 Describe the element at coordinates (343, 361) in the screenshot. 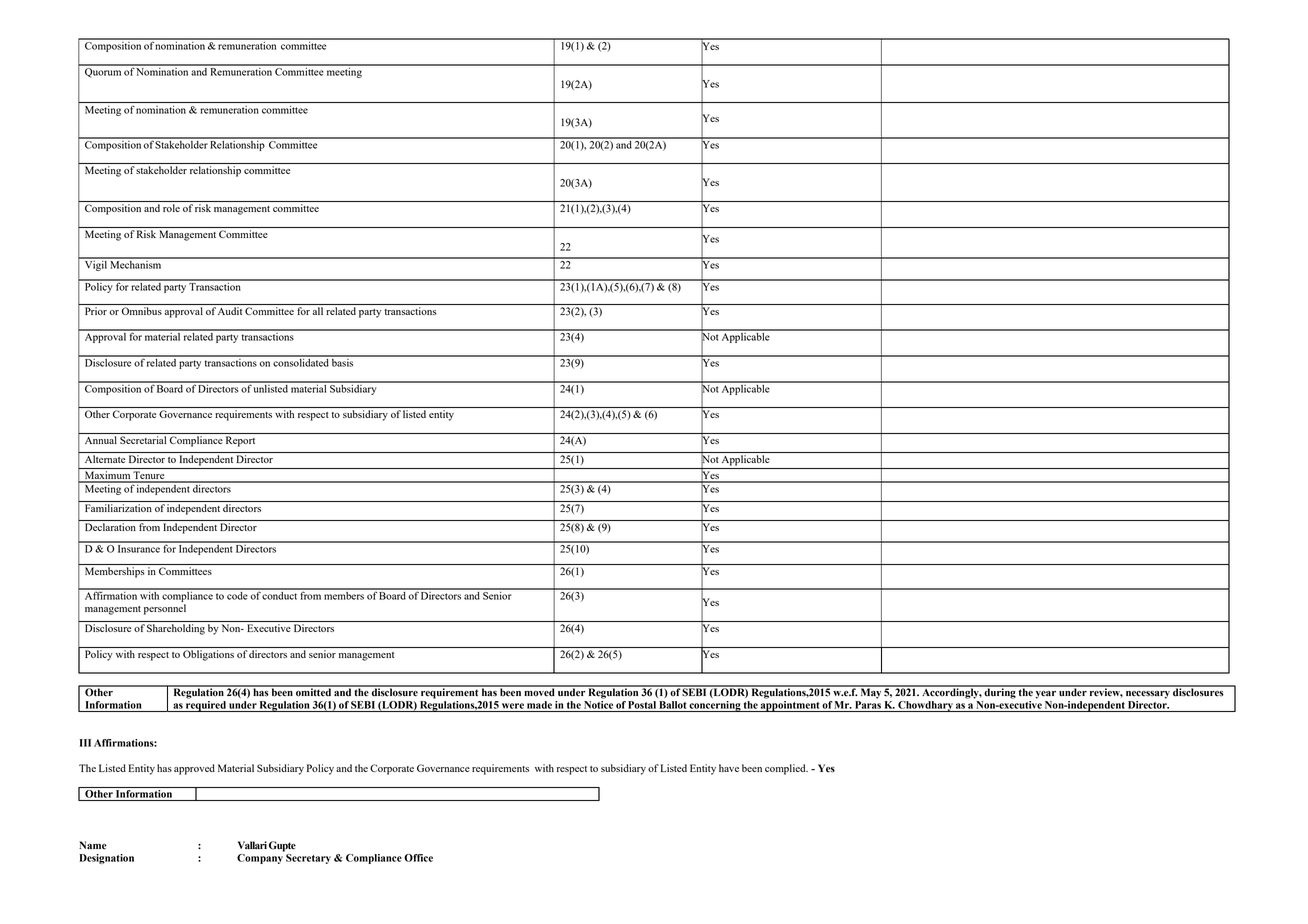

I see `basis` at that location.
